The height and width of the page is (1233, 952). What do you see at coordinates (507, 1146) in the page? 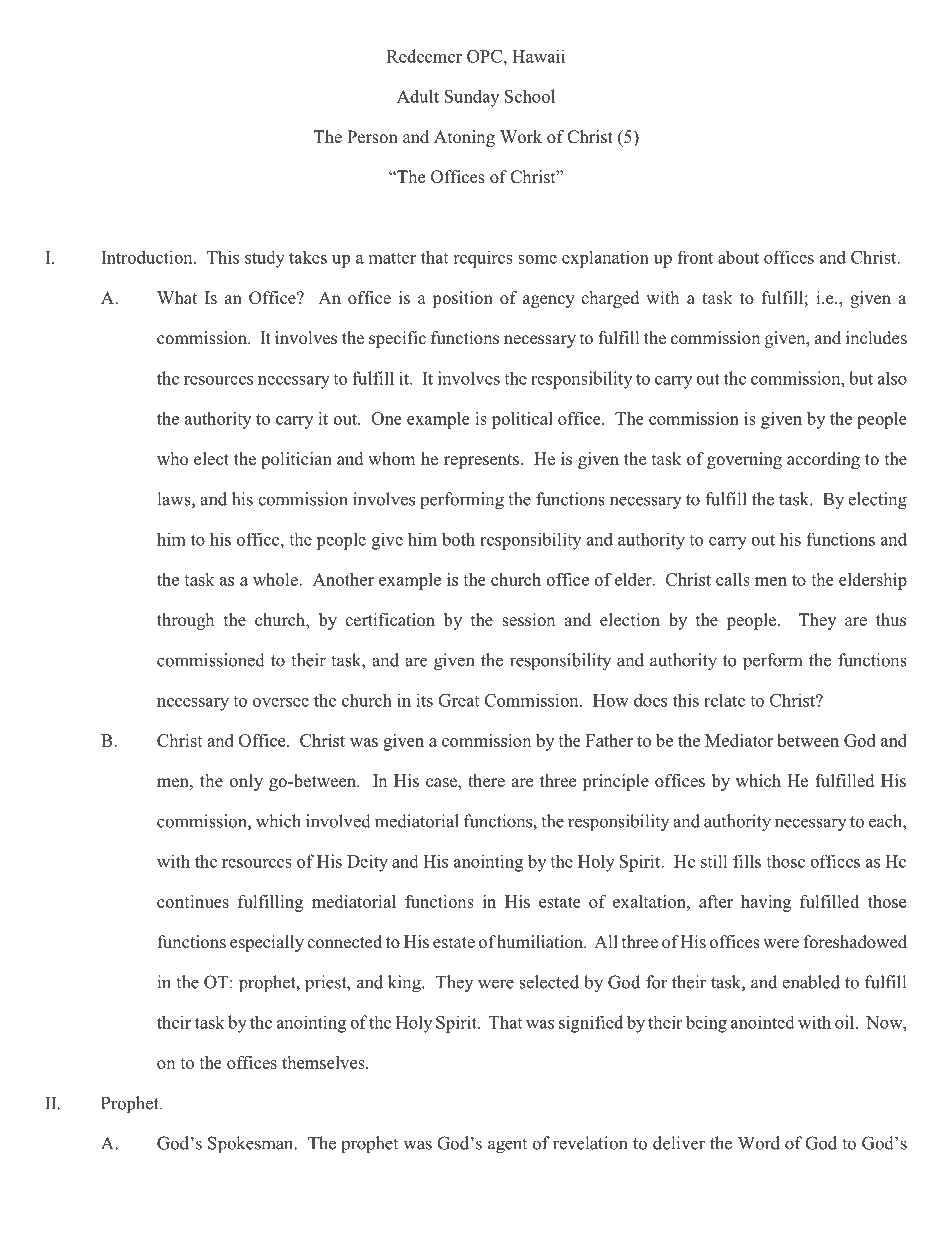
I see `agent` at bounding box center [507, 1146].
